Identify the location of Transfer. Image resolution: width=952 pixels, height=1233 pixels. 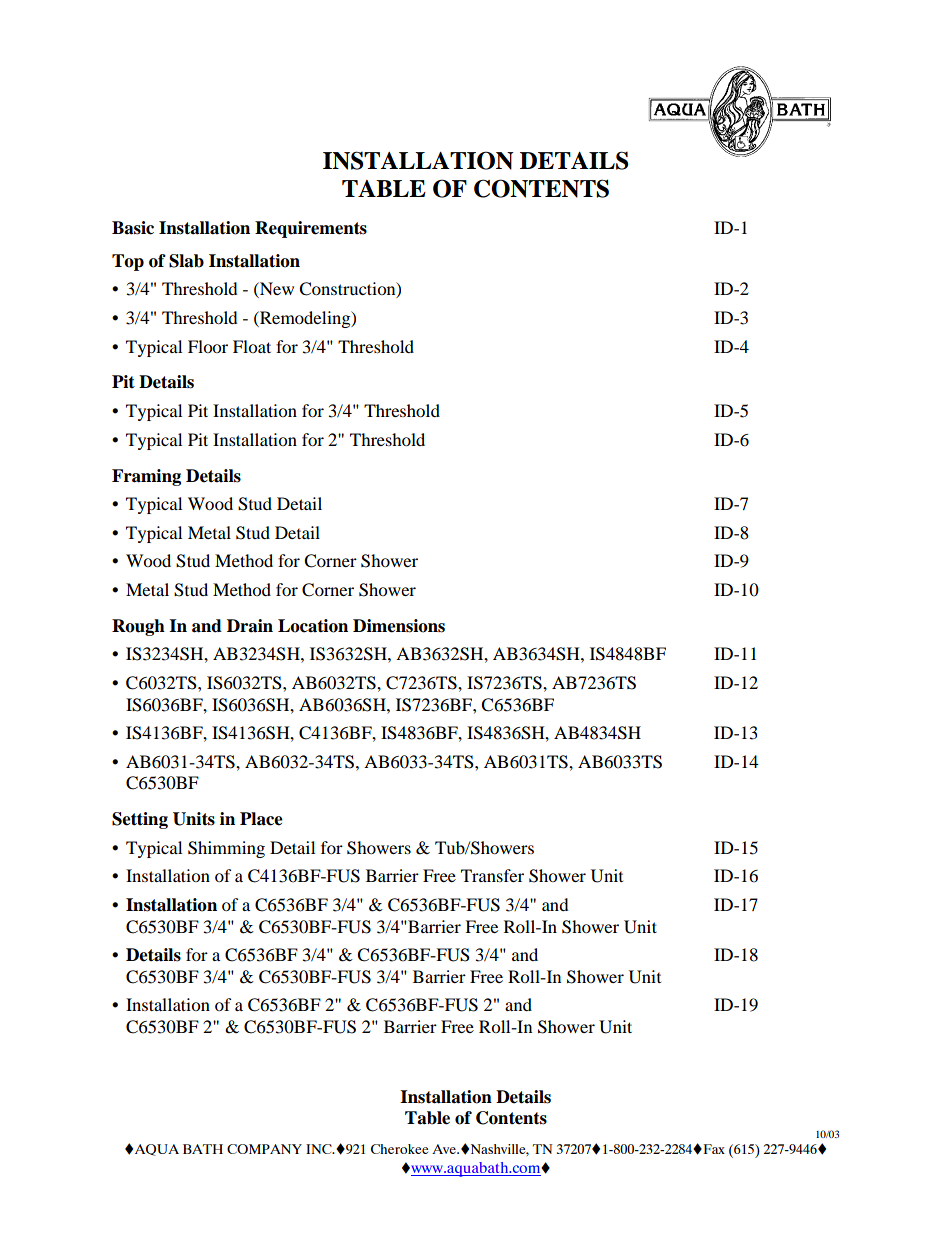
(492, 875).
